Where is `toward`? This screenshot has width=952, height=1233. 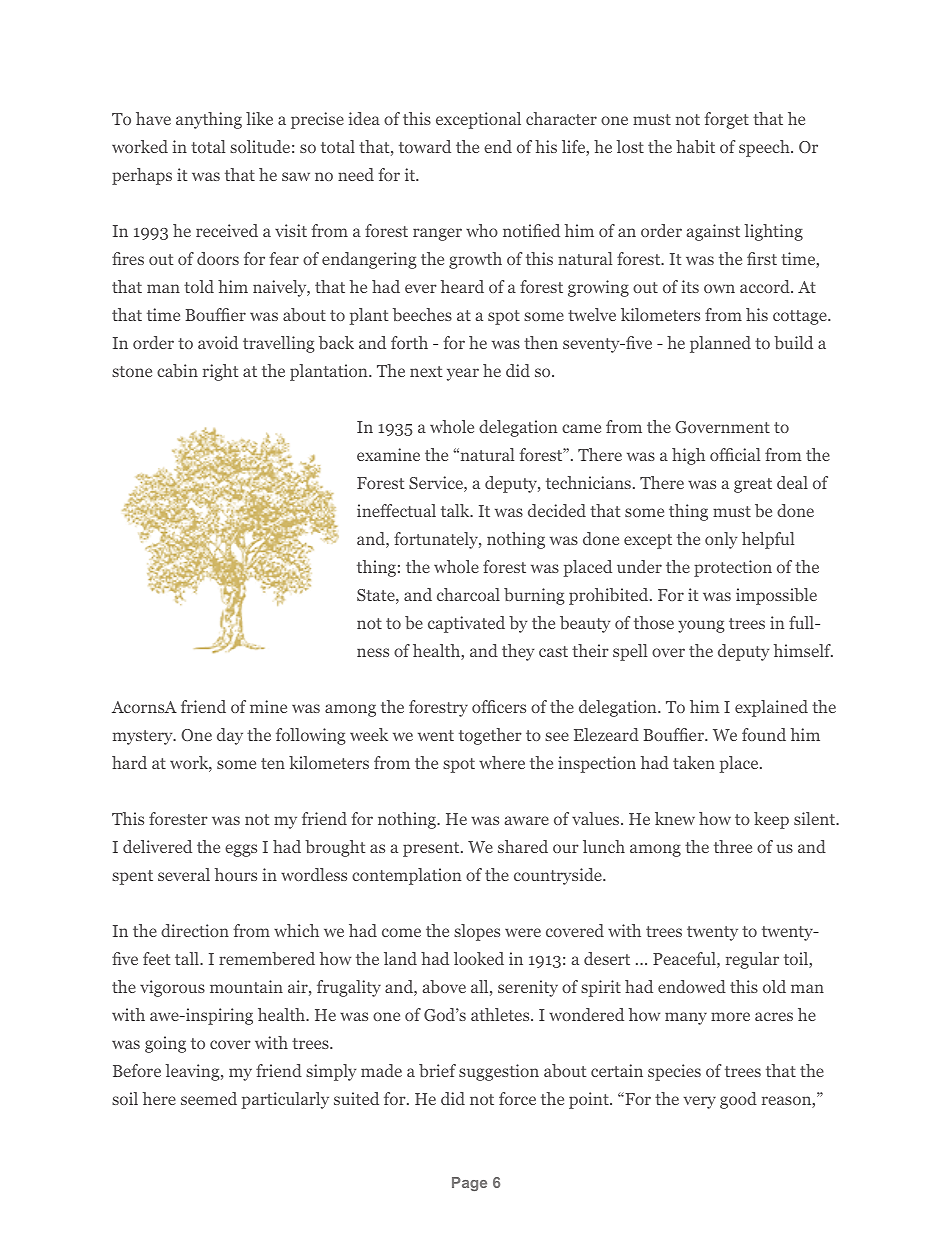 toward is located at coordinates (425, 146).
